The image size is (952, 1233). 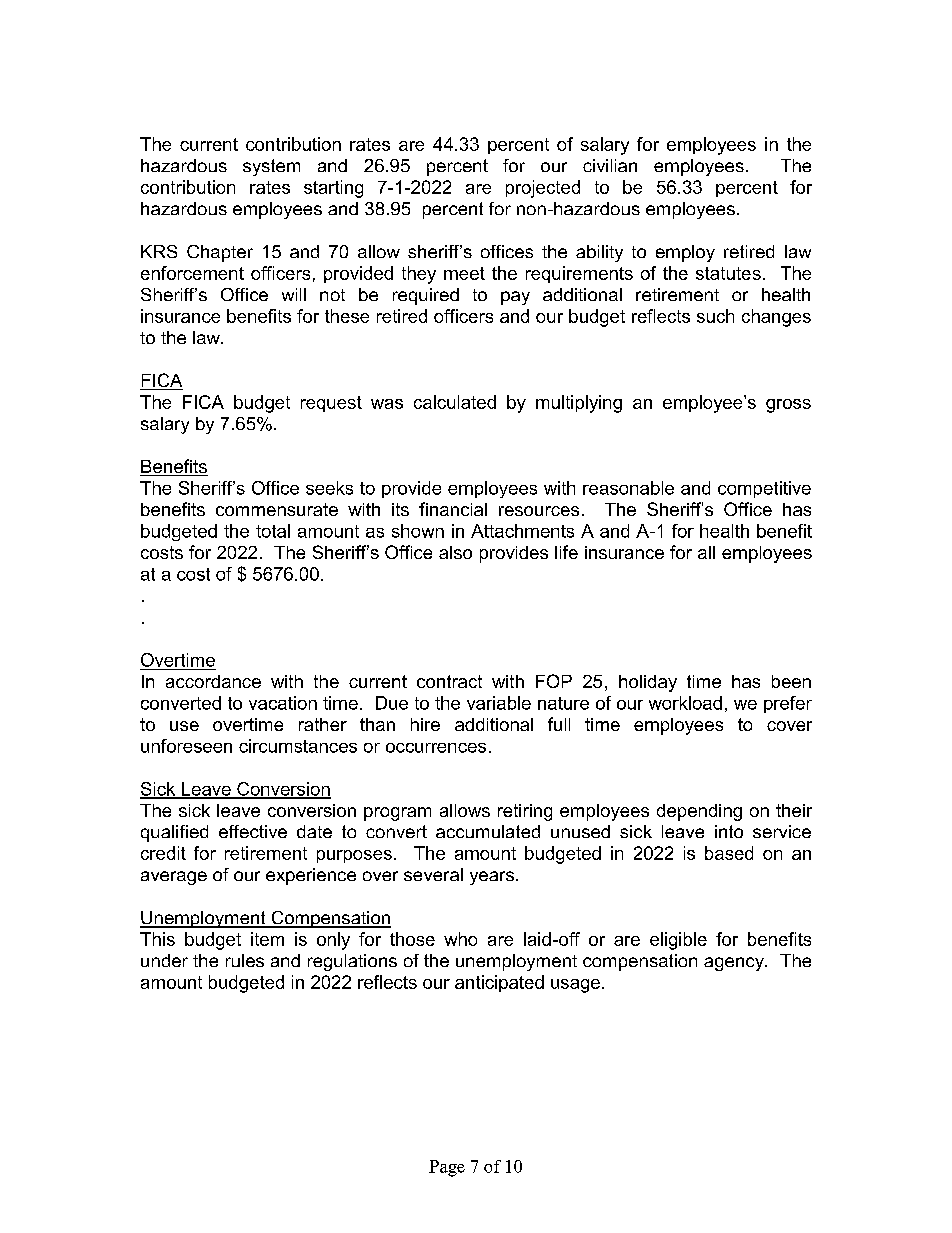 I want to click on contract, so click(x=449, y=681).
